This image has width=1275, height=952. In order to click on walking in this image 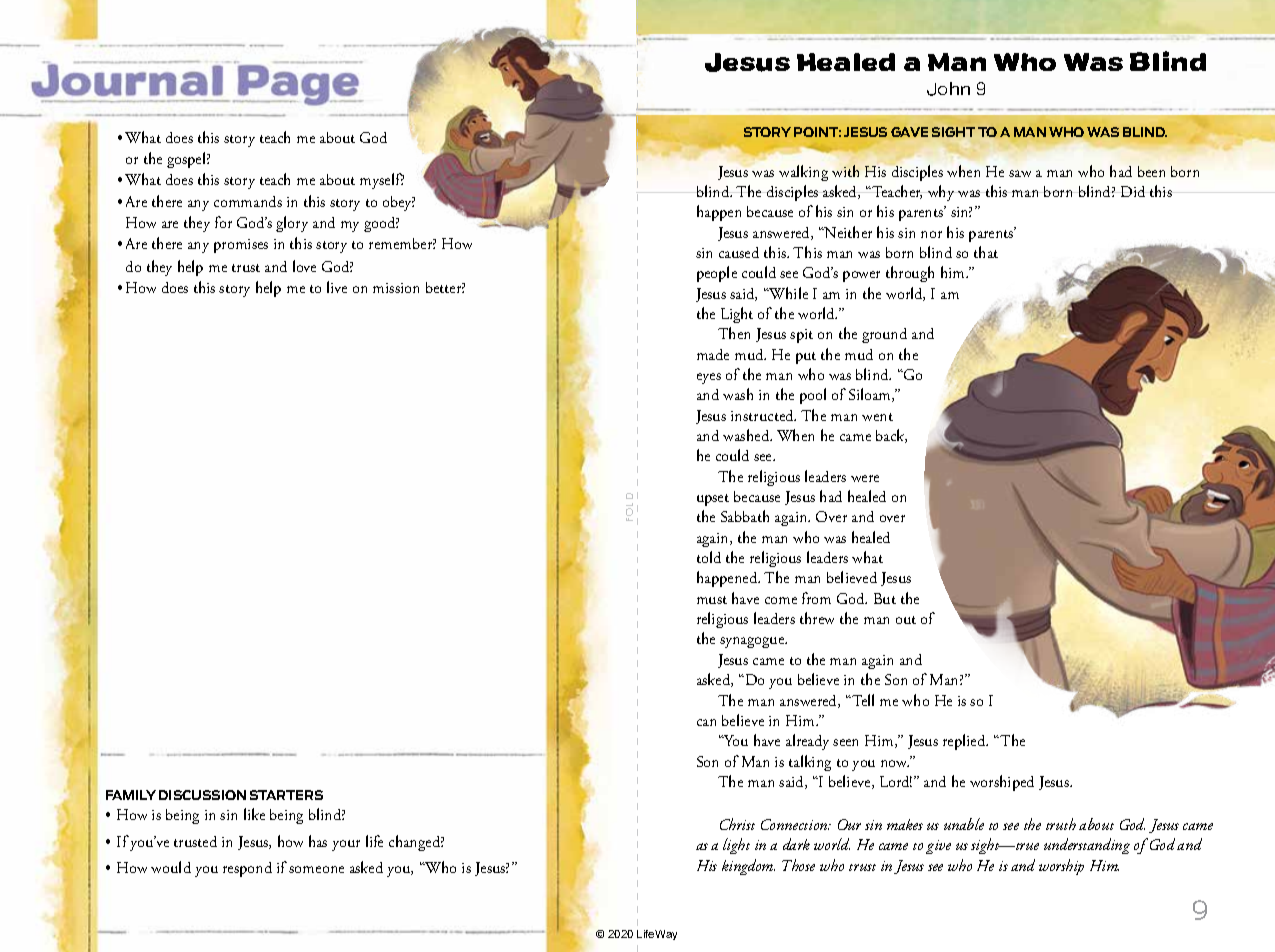, I will do `click(803, 173)`.
